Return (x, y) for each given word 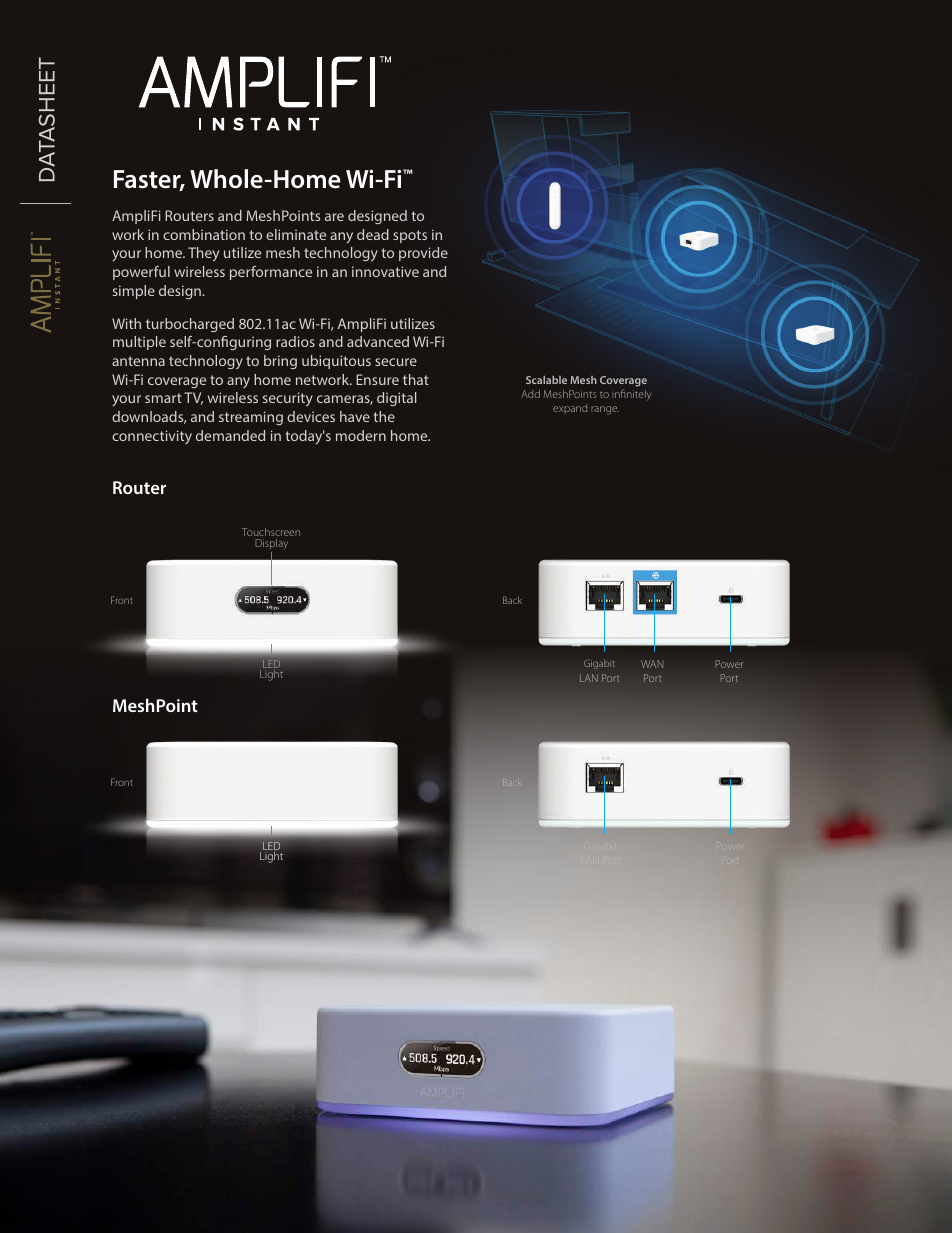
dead (373, 234)
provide (423, 254)
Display (271, 544)
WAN (652, 664)
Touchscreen (271, 532)
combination (204, 234)
